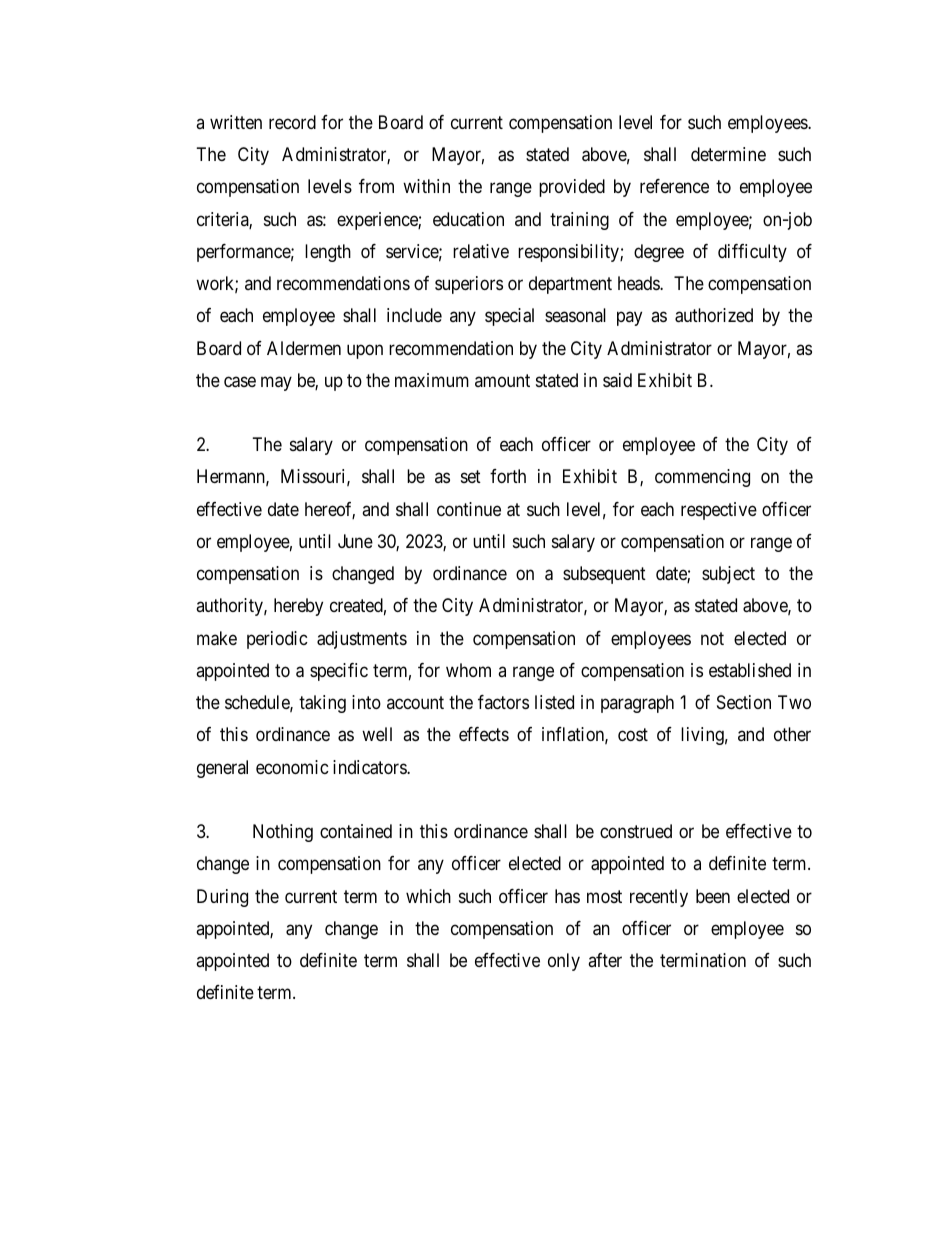 The image size is (952, 1233). I want to click on forth, so click(508, 476).
